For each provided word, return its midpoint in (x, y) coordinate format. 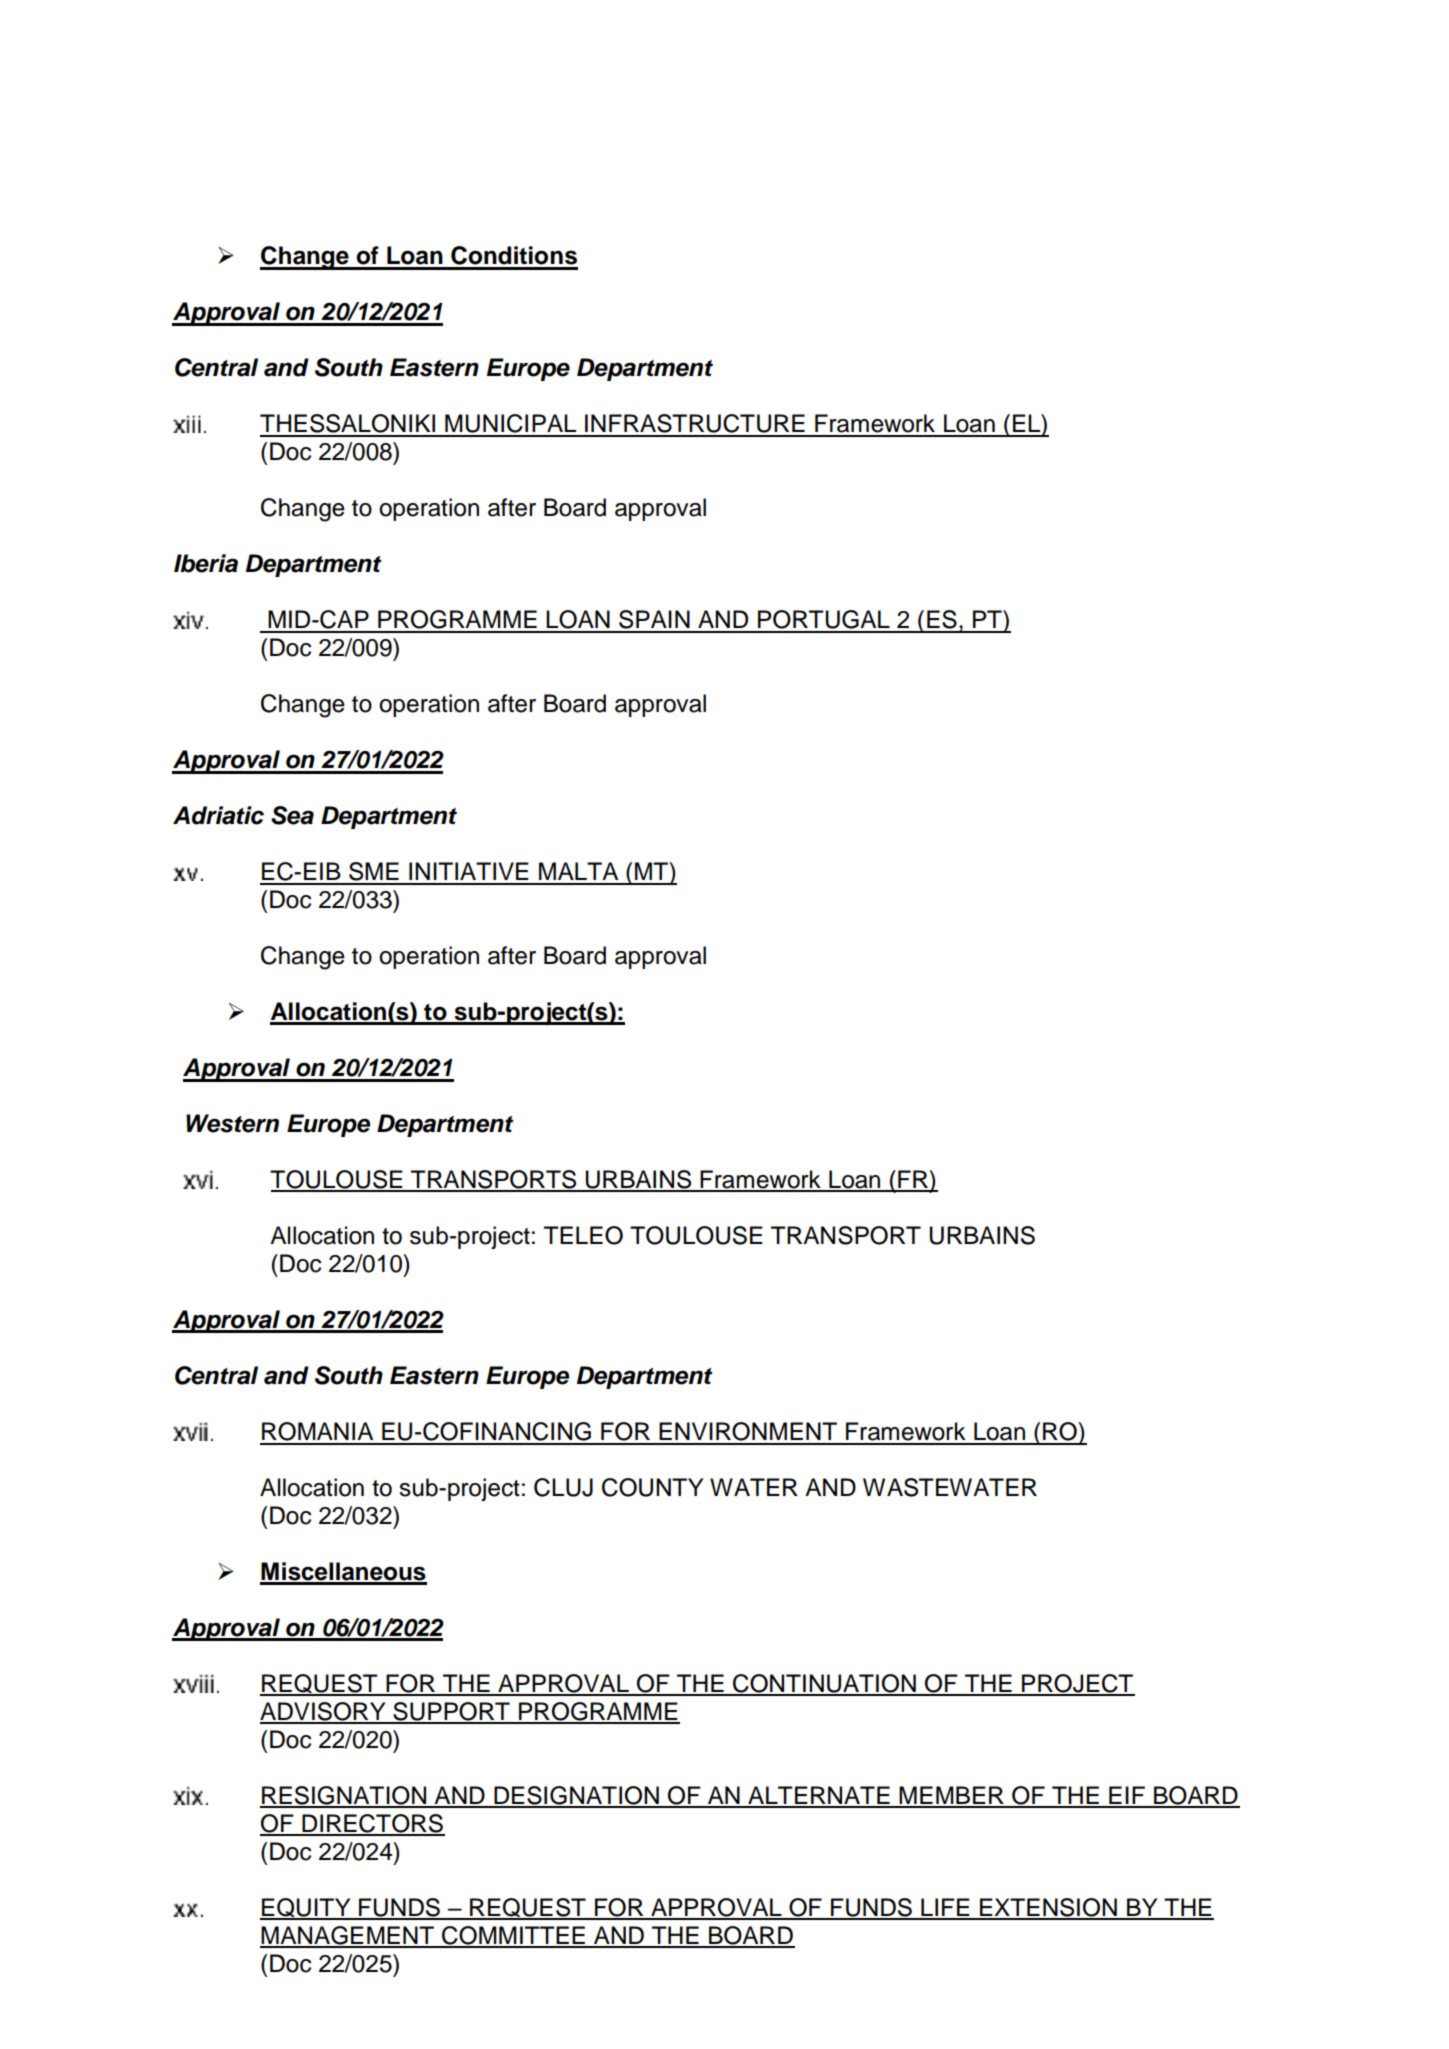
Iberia (206, 563)
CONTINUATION (824, 1684)
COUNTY (652, 1487)
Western (232, 1123)
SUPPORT (451, 1712)
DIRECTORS (372, 1824)
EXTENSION (1048, 1908)
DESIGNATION (576, 1796)
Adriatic (218, 815)
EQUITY (306, 1909)
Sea (292, 815)
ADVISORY (324, 1712)
